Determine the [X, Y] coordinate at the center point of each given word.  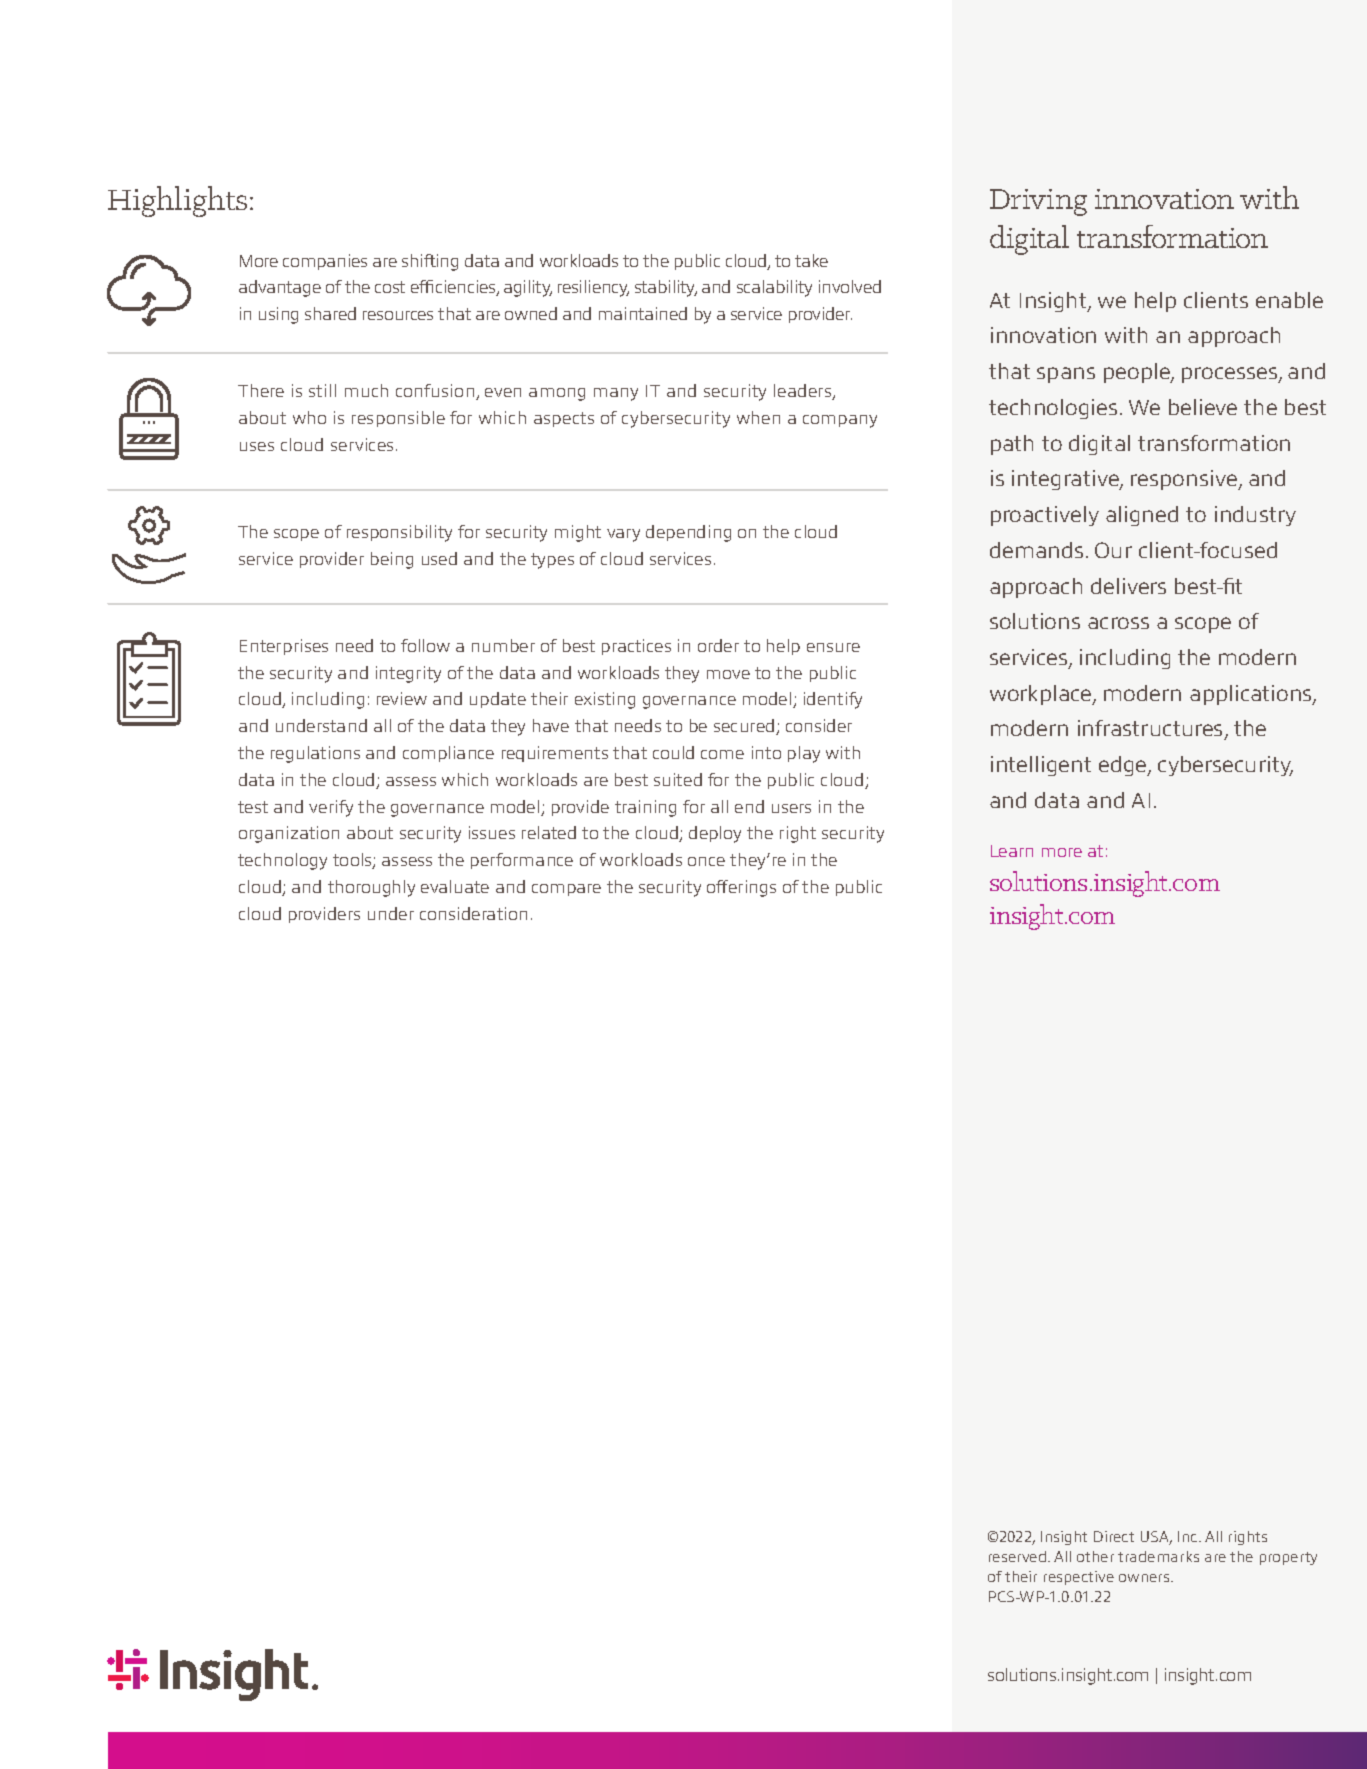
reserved [1019, 1556]
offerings [741, 888]
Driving [1038, 202]
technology [282, 861]
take [811, 260]
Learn [1012, 851]
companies [325, 262]
